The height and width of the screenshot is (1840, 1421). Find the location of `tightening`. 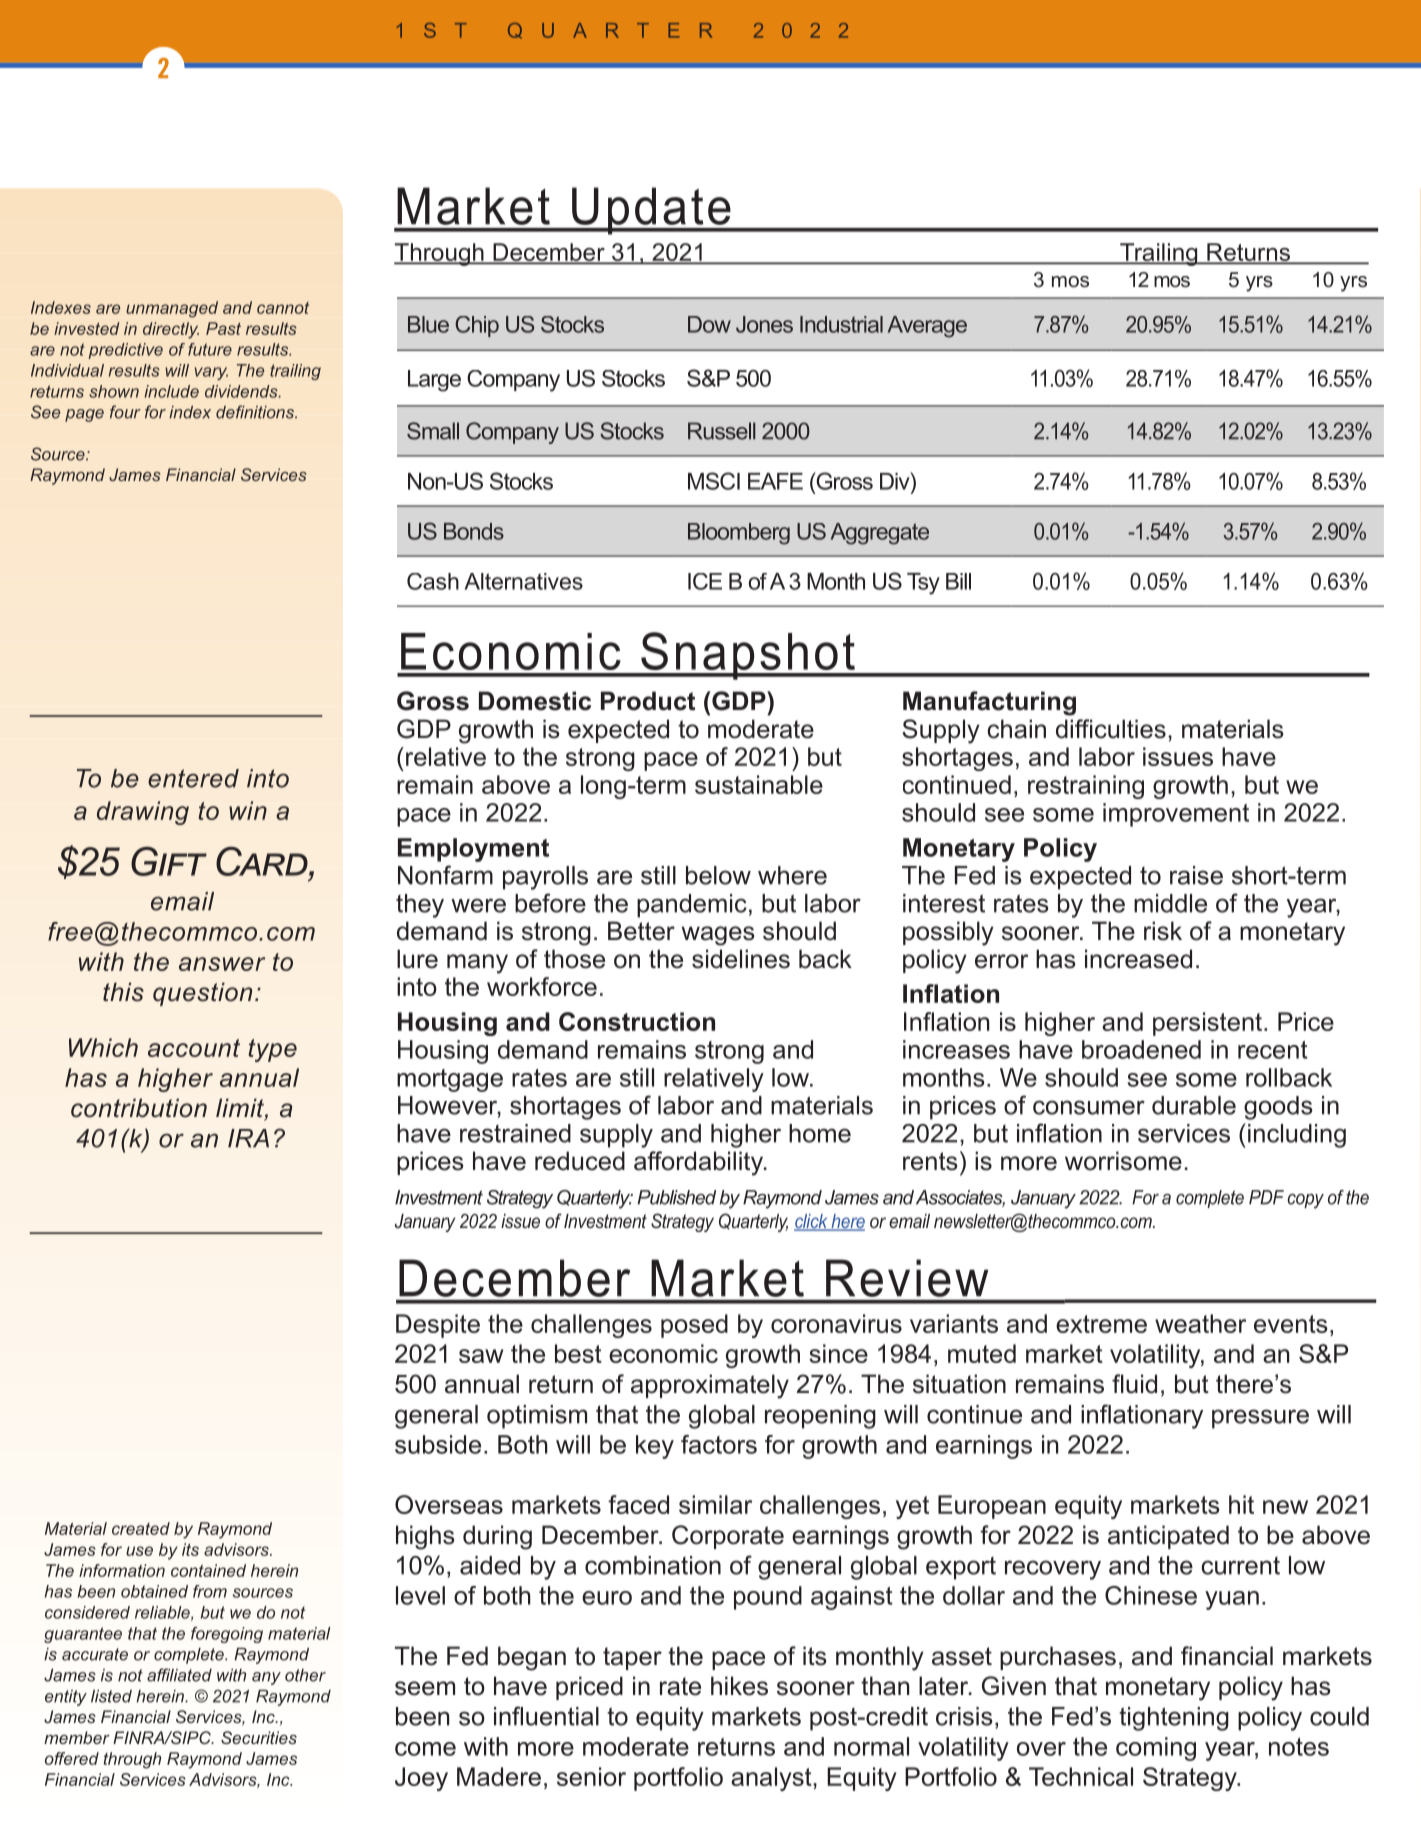

tightening is located at coordinates (1174, 1719).
